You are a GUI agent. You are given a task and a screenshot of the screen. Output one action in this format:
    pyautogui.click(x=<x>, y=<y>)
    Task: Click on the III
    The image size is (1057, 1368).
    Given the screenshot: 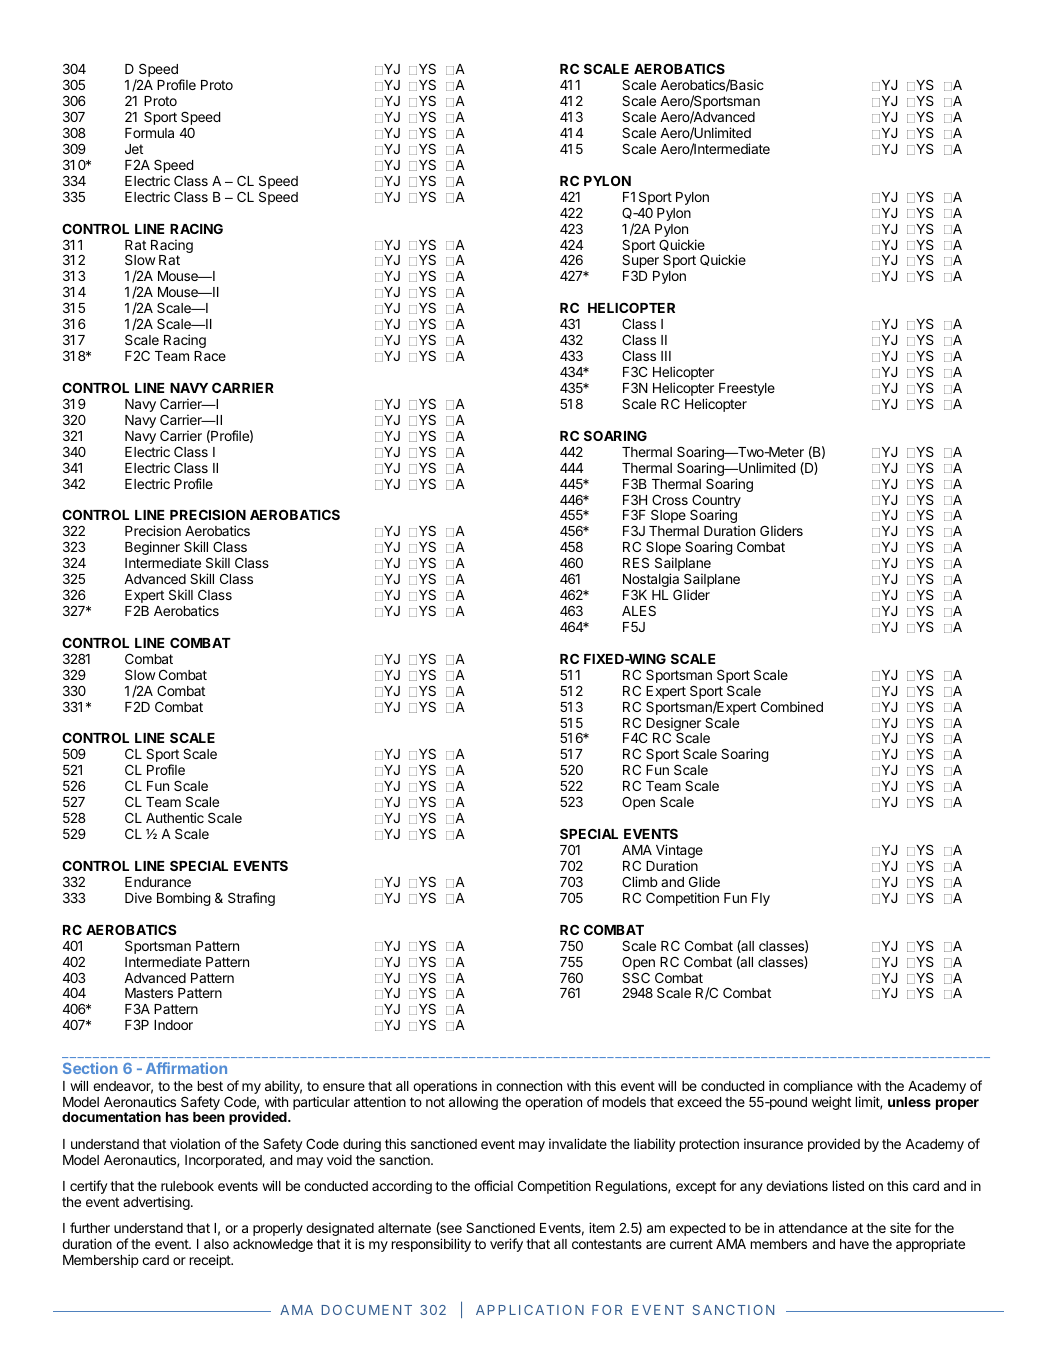 What is the action you would take?
    pyautogui.click(x=666, y=356)
